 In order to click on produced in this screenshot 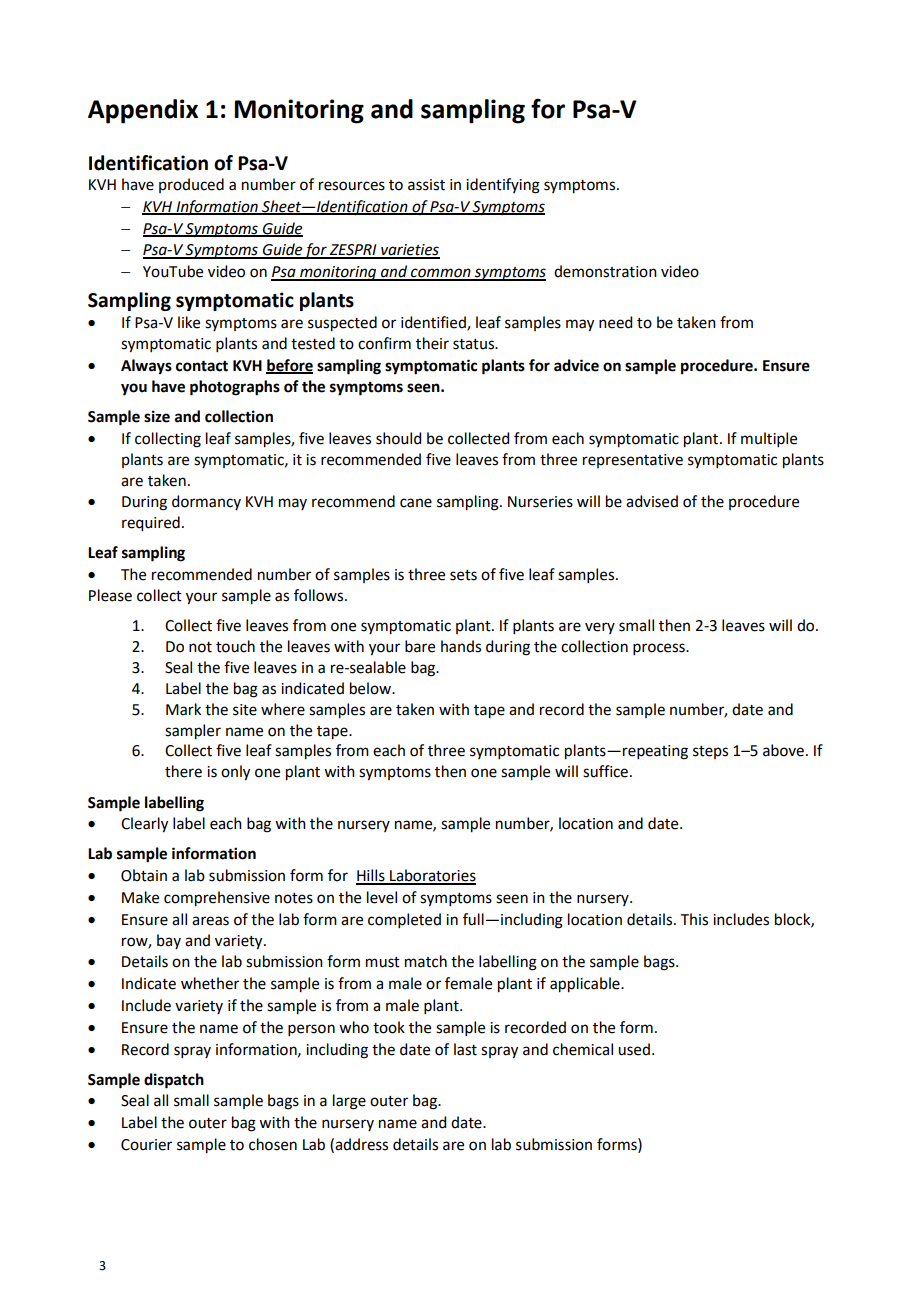, I will do `click(191, 185)`.
